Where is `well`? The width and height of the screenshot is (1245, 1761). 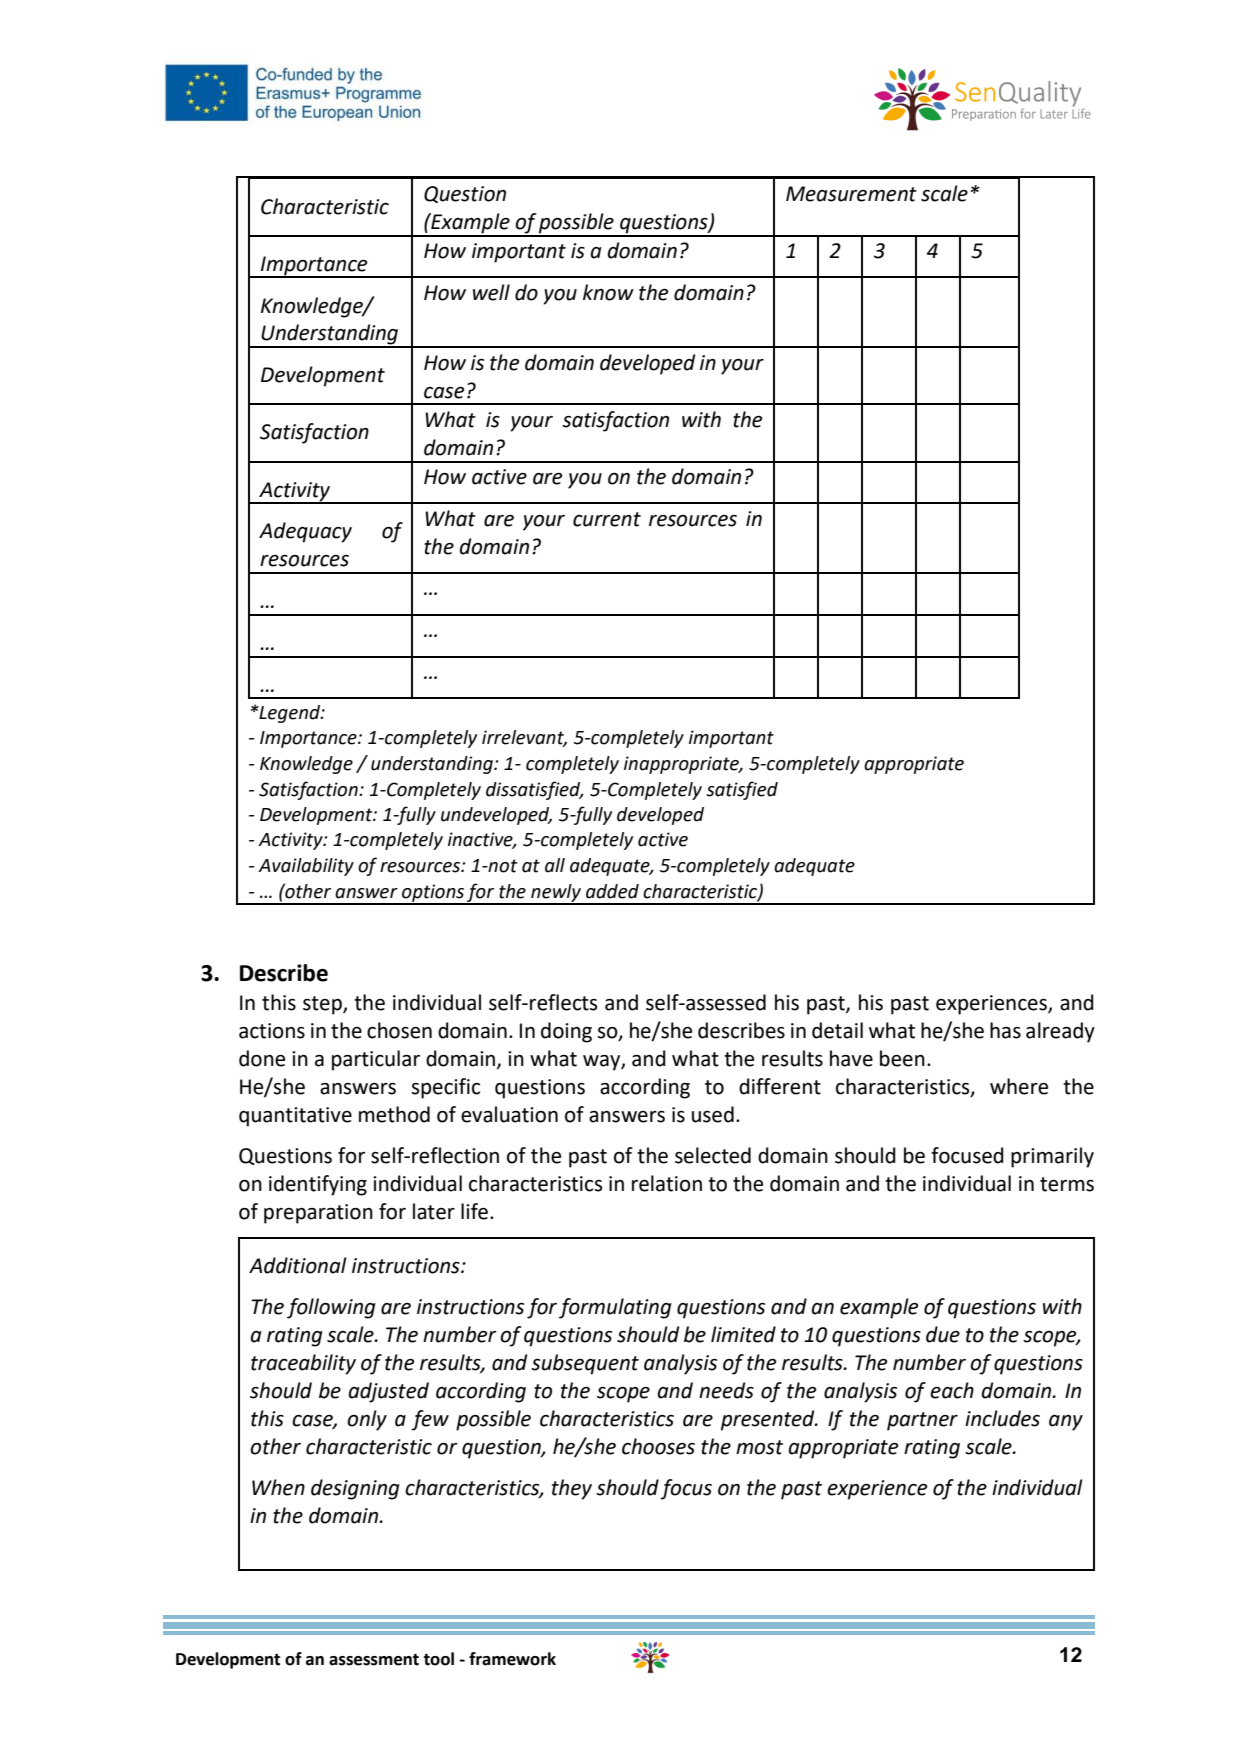 well is located at coordinates (491, 292).
